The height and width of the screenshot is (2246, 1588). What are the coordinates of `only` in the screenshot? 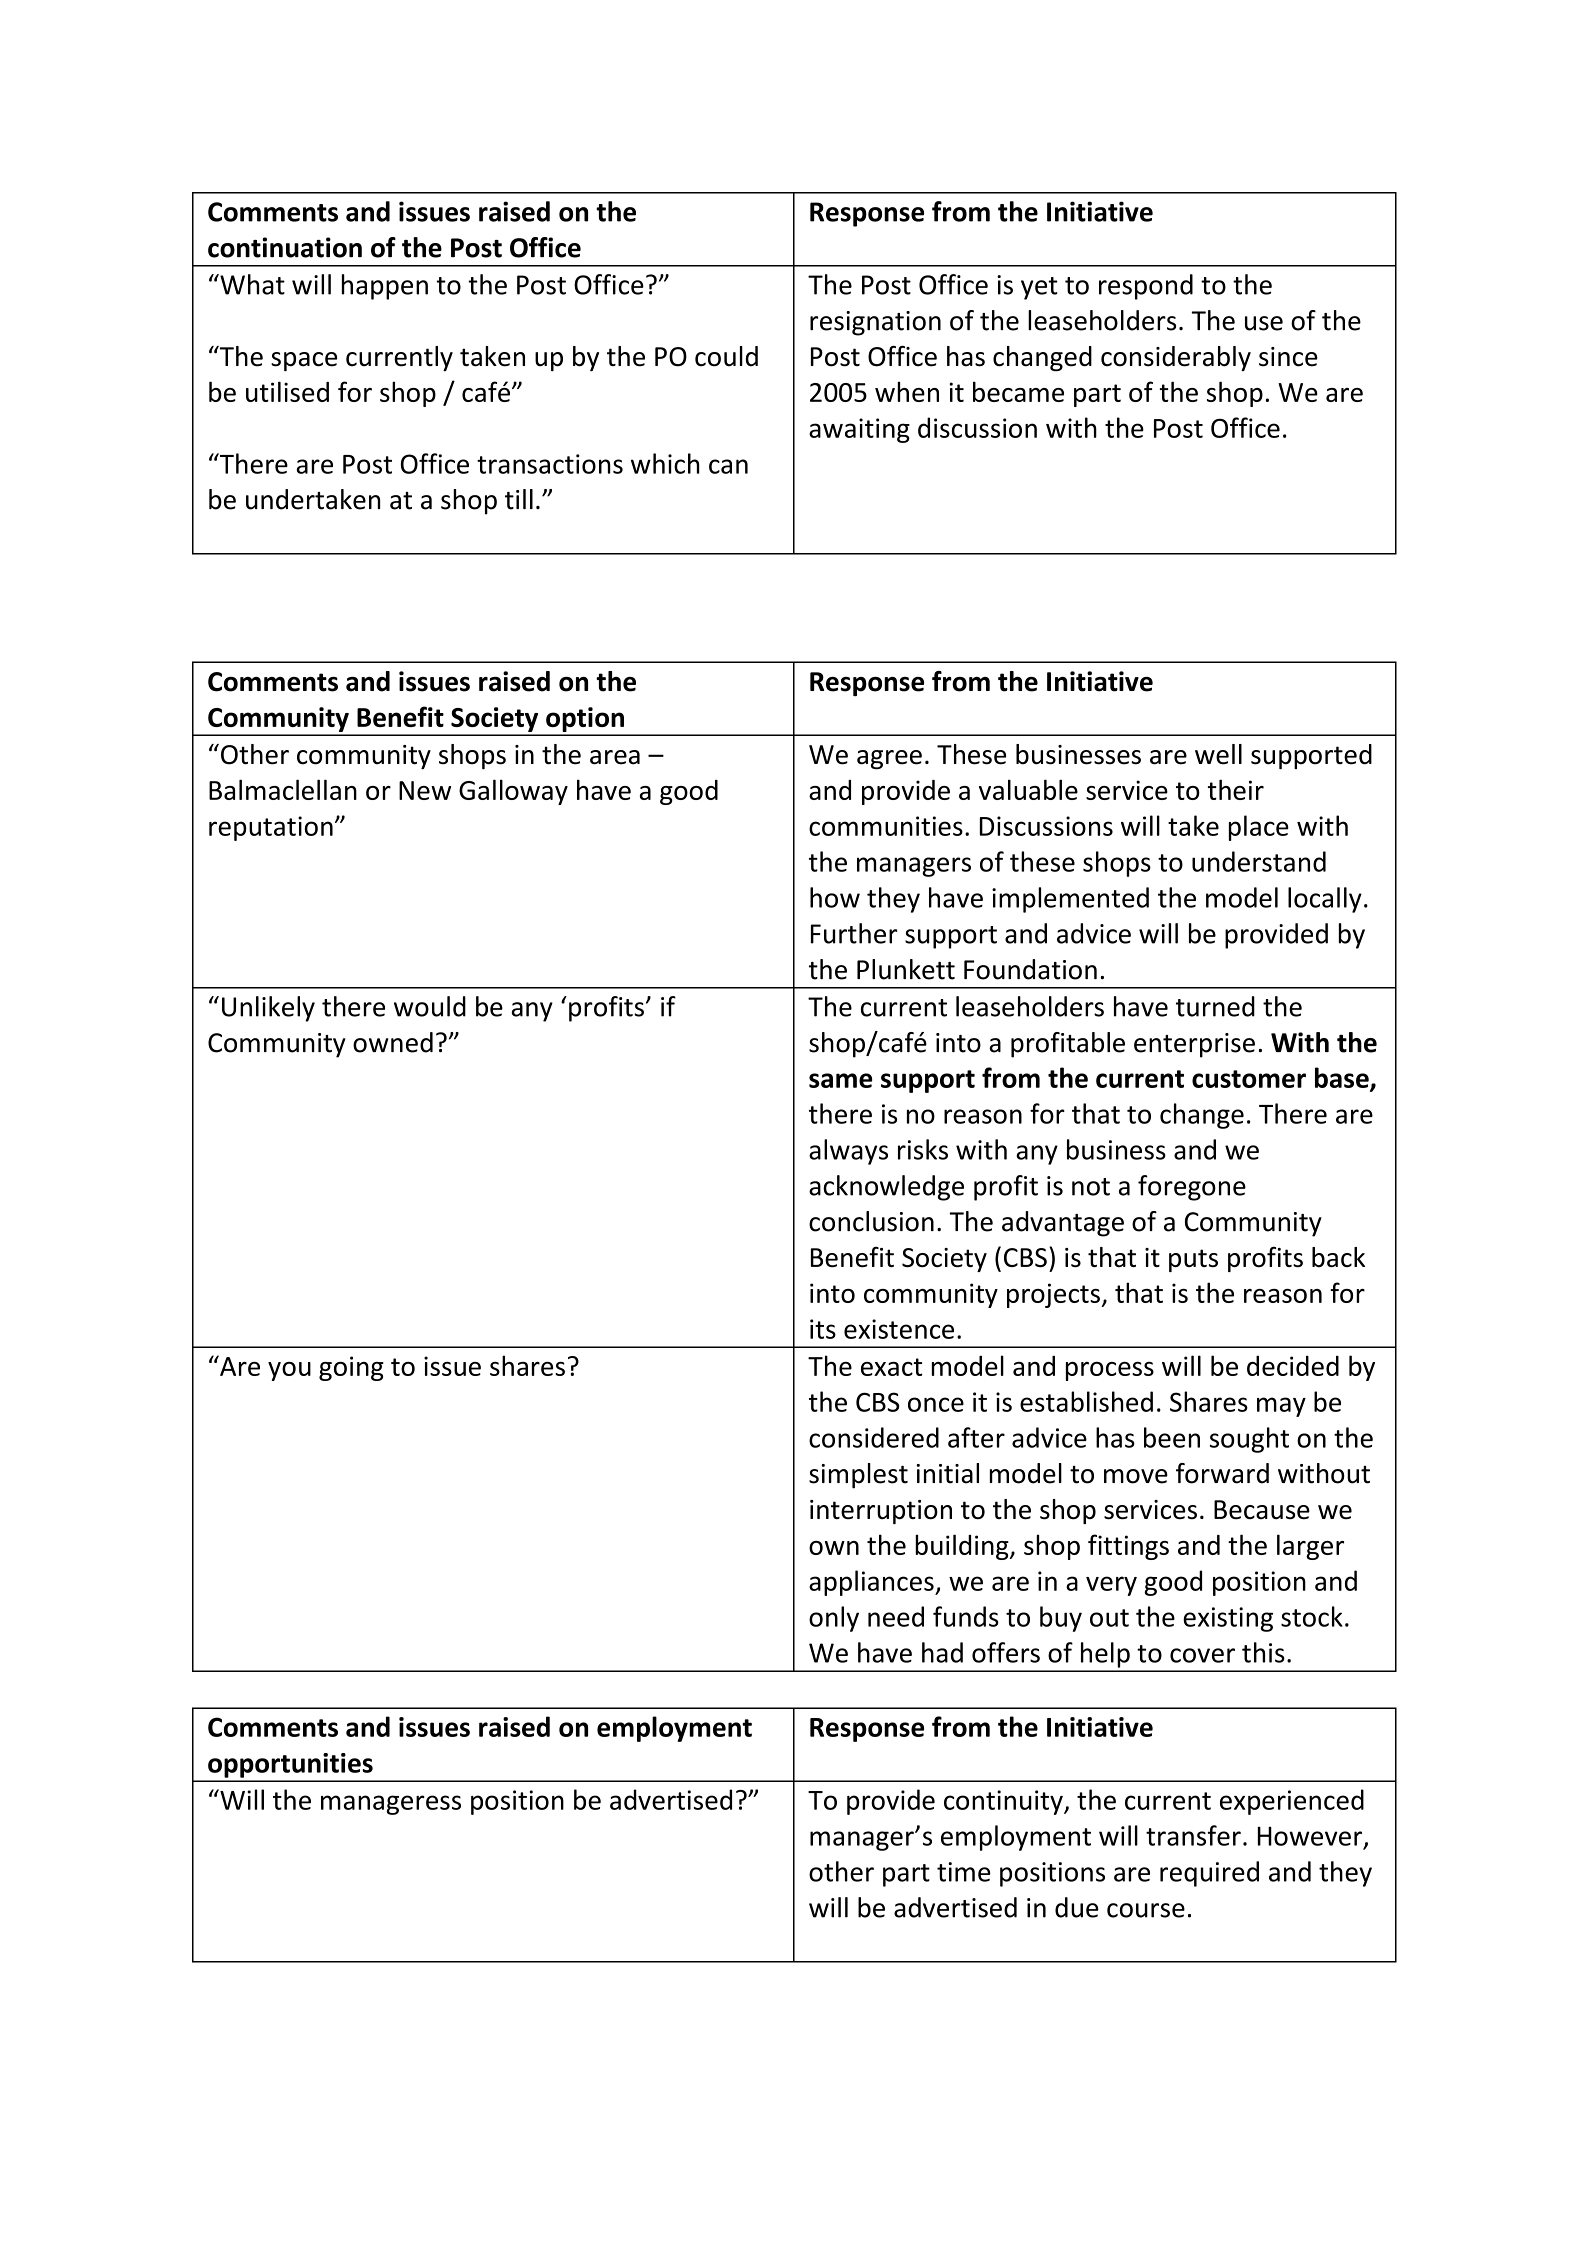 It's located at (834, 1619).
